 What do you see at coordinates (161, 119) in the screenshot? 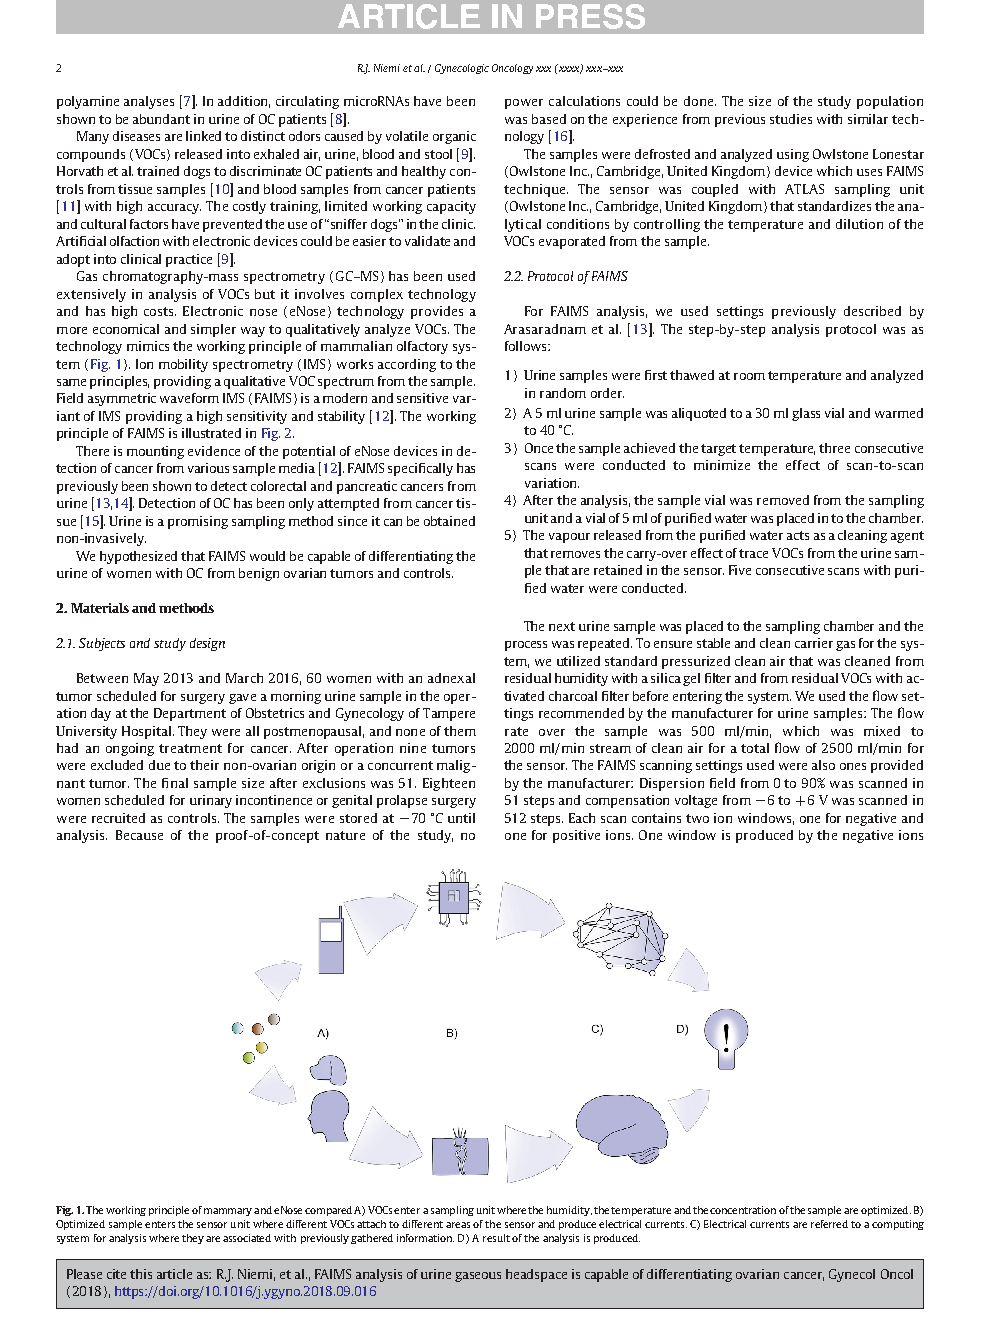
I see `abundant` at bounding box center [161, 119].
